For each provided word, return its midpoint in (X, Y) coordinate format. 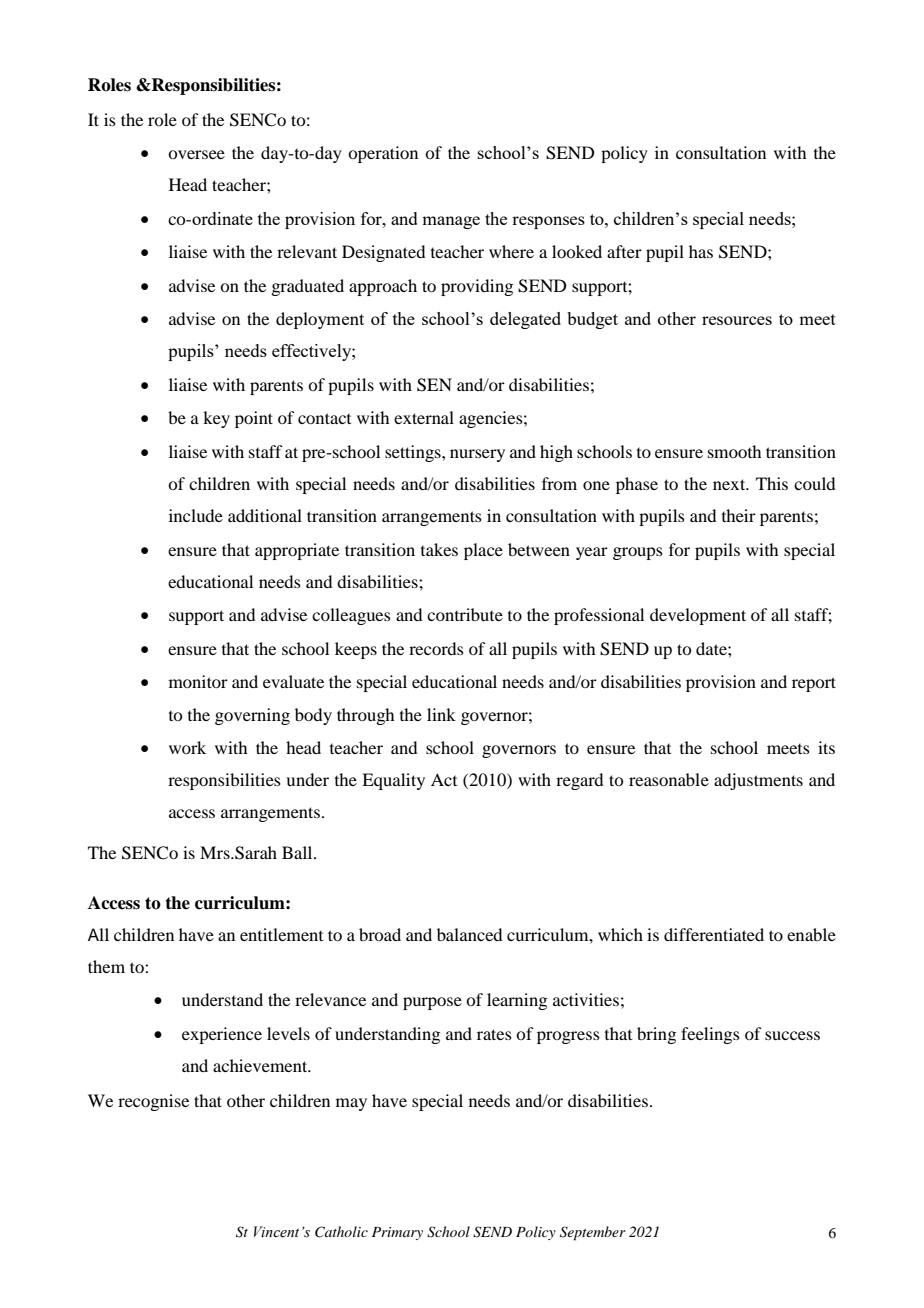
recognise (153, 1102)
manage (451, 222)
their (739, 515)
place (483, 551)
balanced (469, 934)
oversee (196, 154)
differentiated (714, 934)
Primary (397, 1233)
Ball (298, 852)
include (196, 515)
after (624, 251)
